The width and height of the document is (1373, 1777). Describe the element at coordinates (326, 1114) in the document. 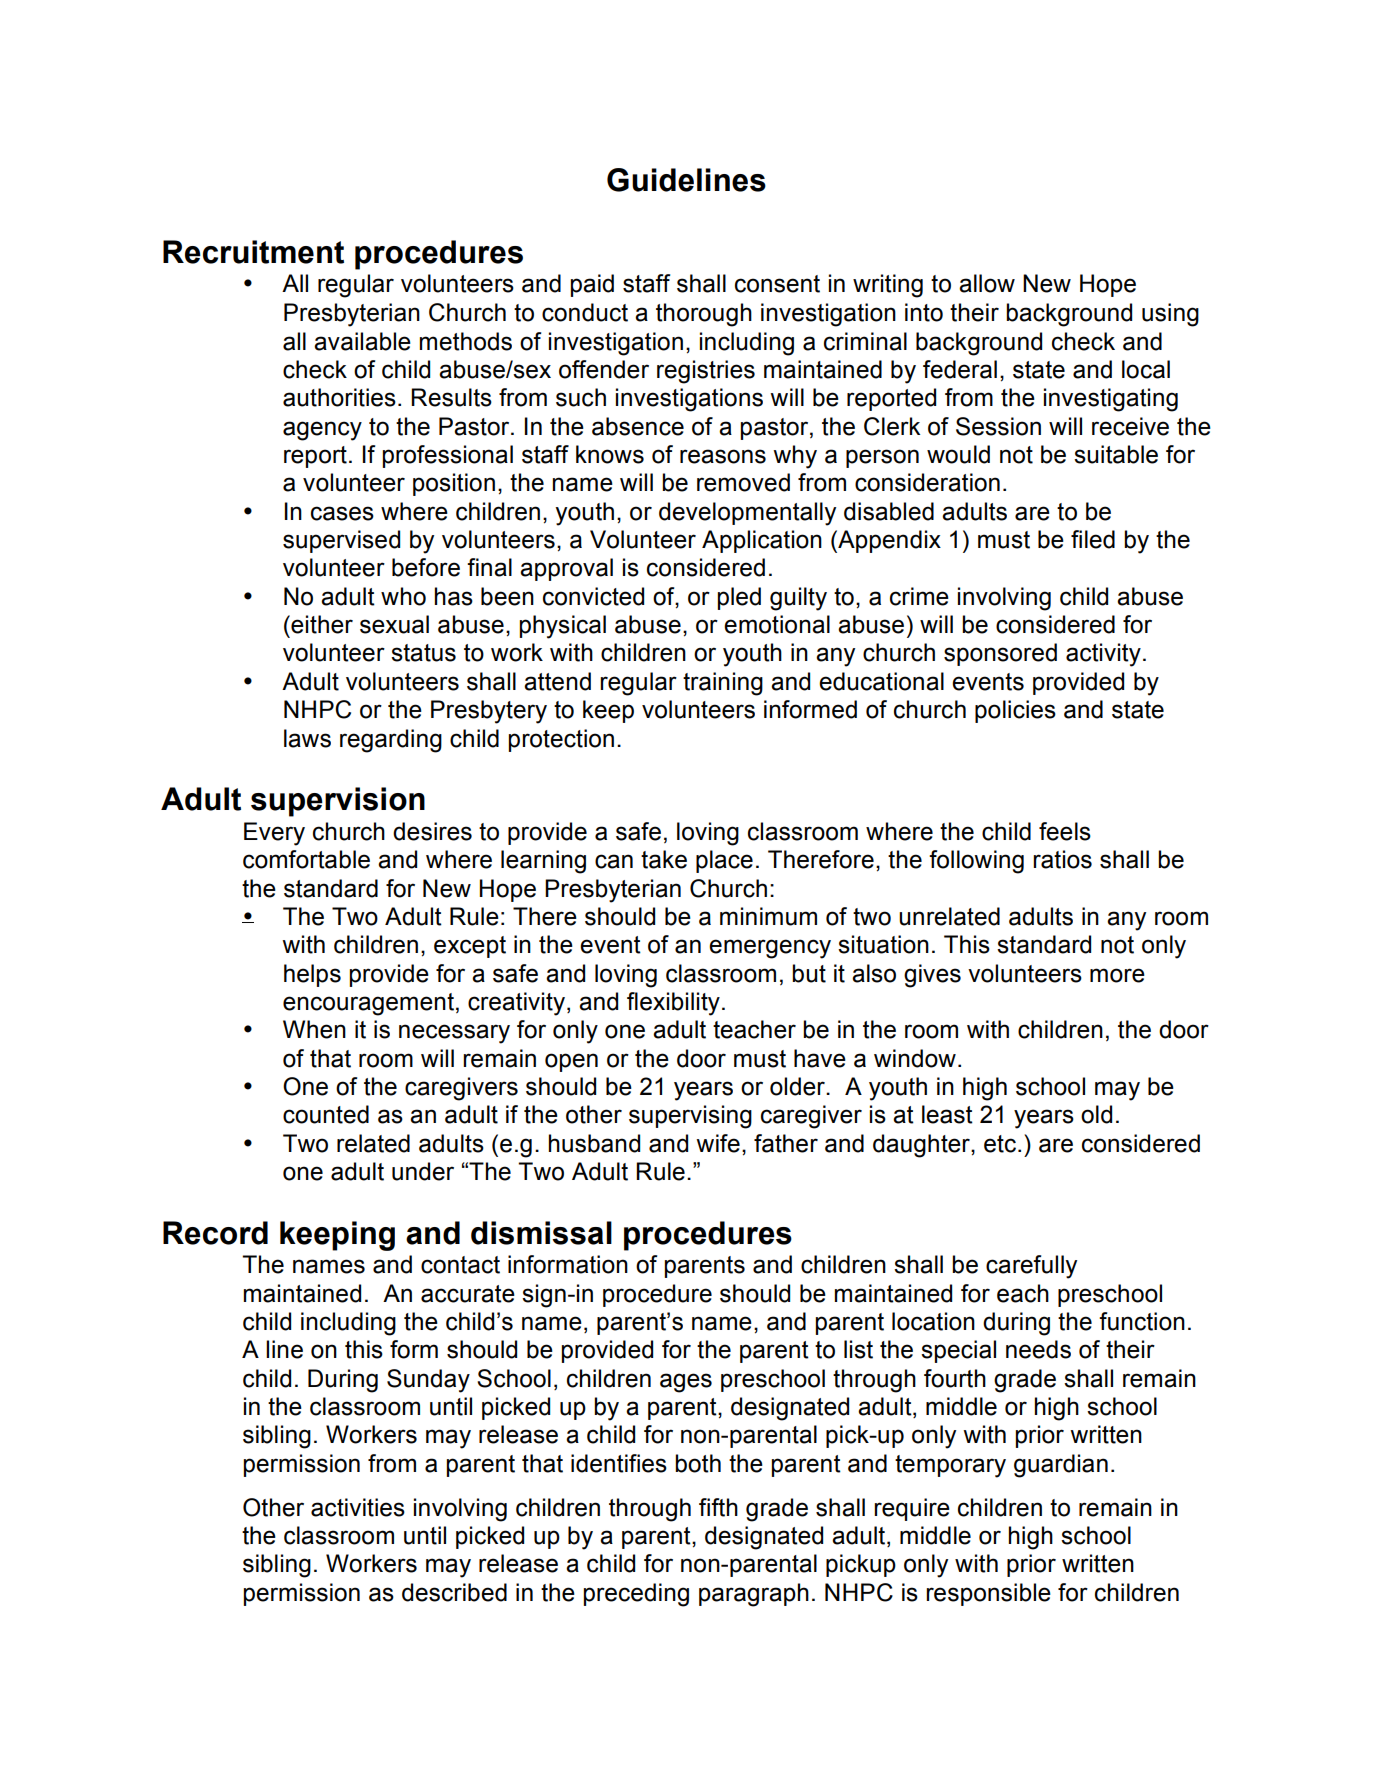

I see `counted` at that location.
